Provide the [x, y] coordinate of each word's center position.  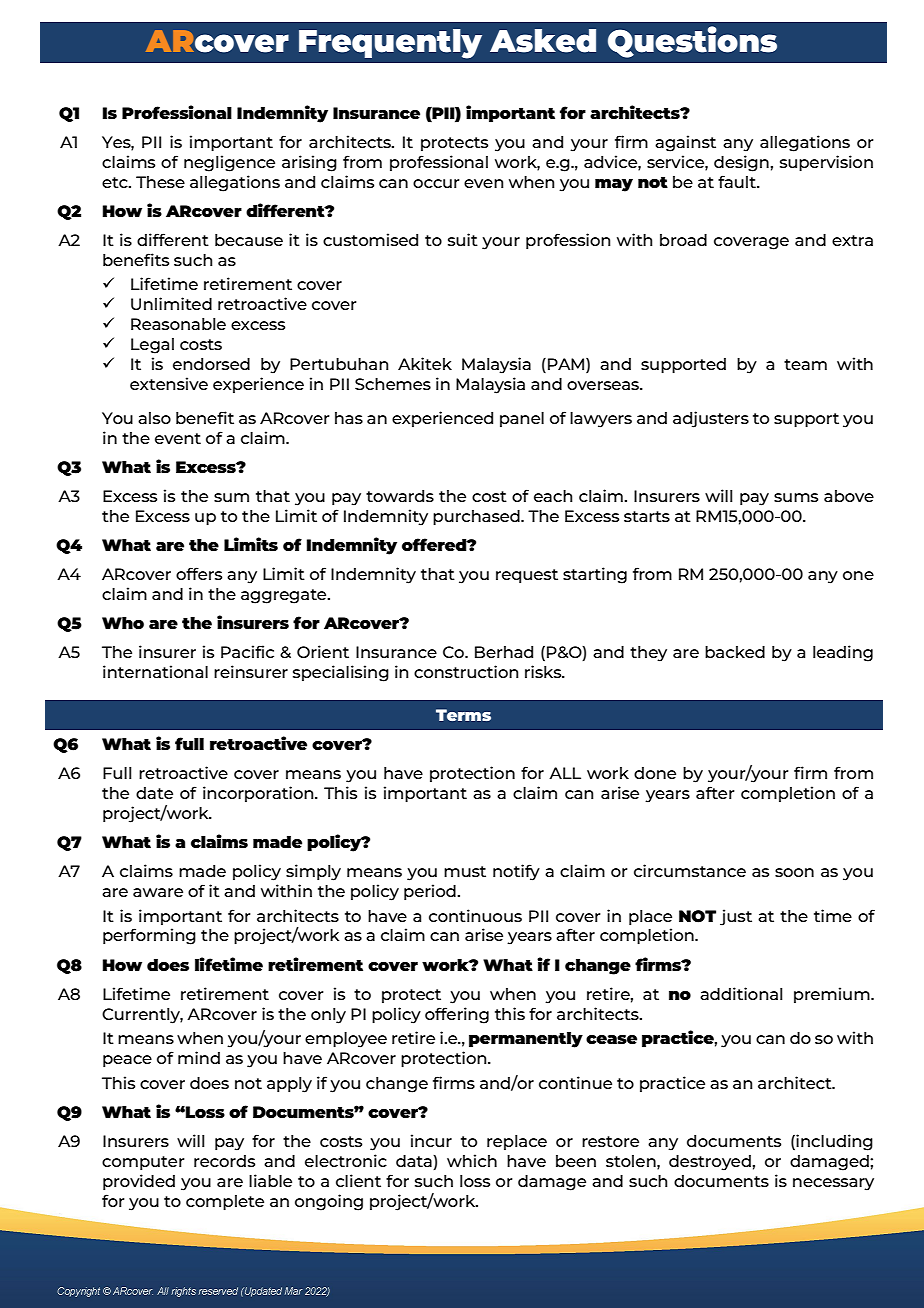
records [224, 1161]
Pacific [247, 651]
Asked [543, 41]
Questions [692, 42]
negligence [229, 163]
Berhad [504, 652]
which [472, 1160]
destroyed [711, 1163]
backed [735, 652]
